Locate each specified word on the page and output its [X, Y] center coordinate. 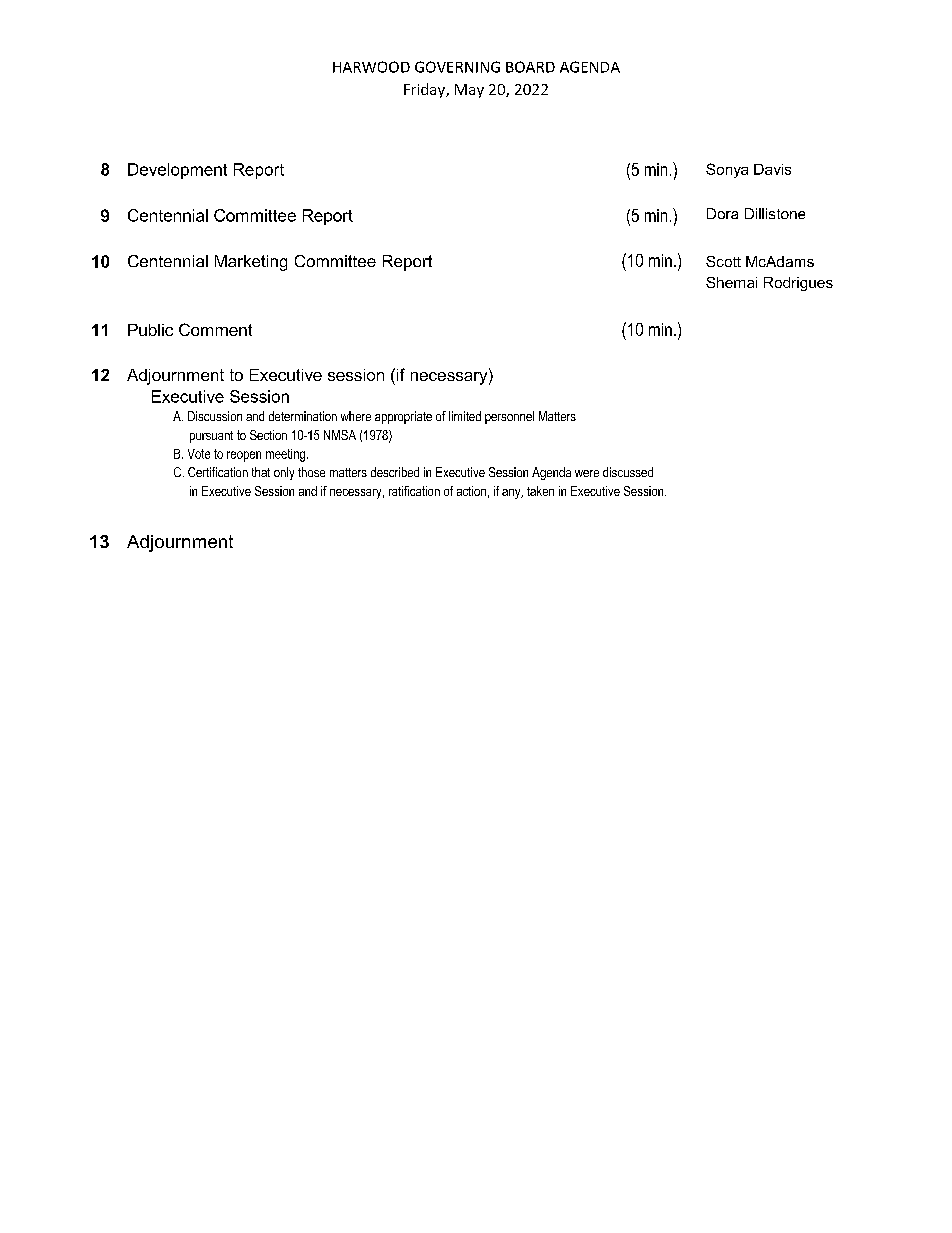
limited [465, 416]
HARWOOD [371, 67]
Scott [723, 261]
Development [177, 171]
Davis [772, 169]
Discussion [215, 416]
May [469, 91]
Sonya [727, 170]
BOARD [530, 67]
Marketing [251, 263]
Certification [218, 472]
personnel [509, 417]
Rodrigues [798, 284]
